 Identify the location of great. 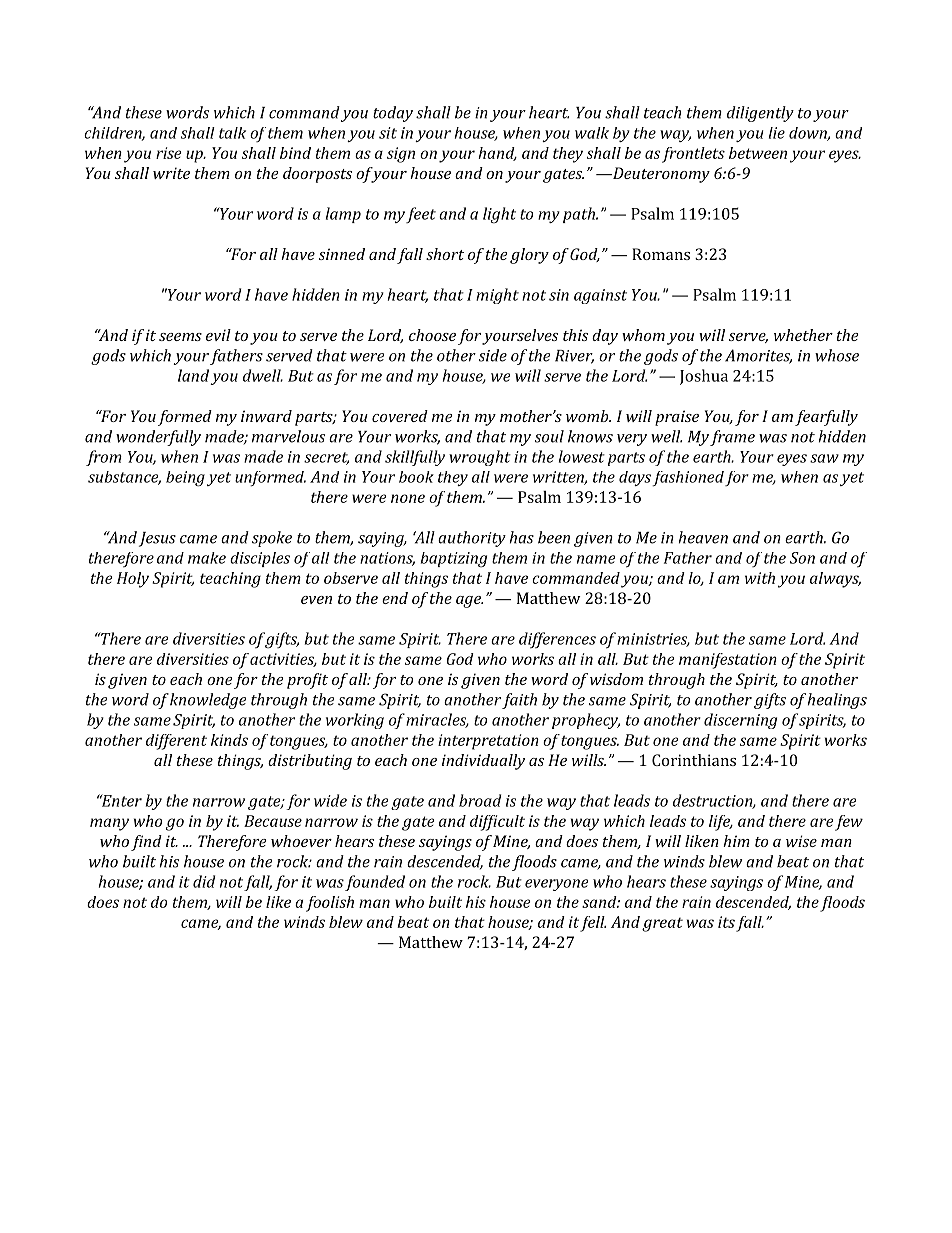
(662, 924).
